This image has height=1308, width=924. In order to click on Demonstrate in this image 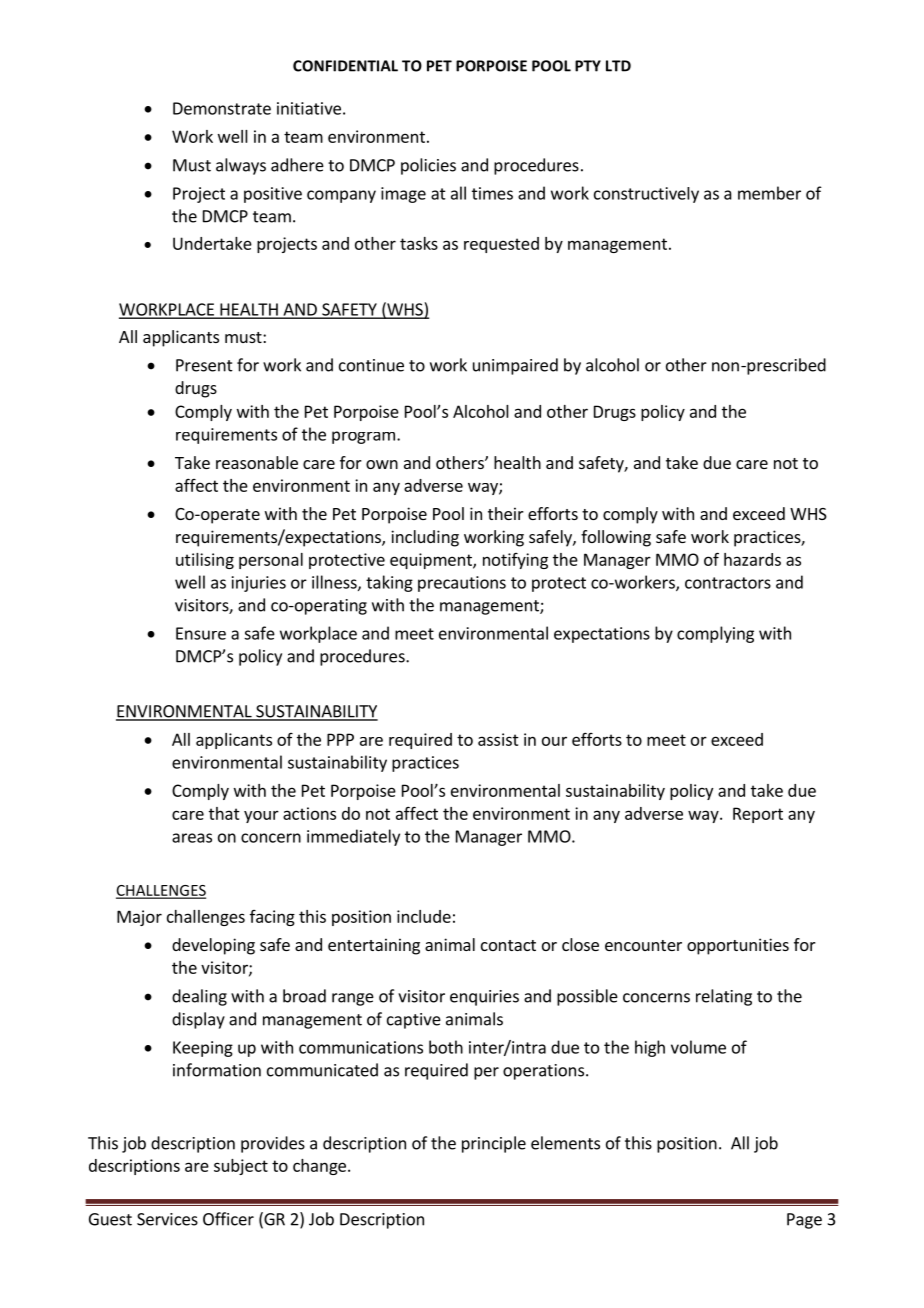, I will do `click(222, 108)`.
